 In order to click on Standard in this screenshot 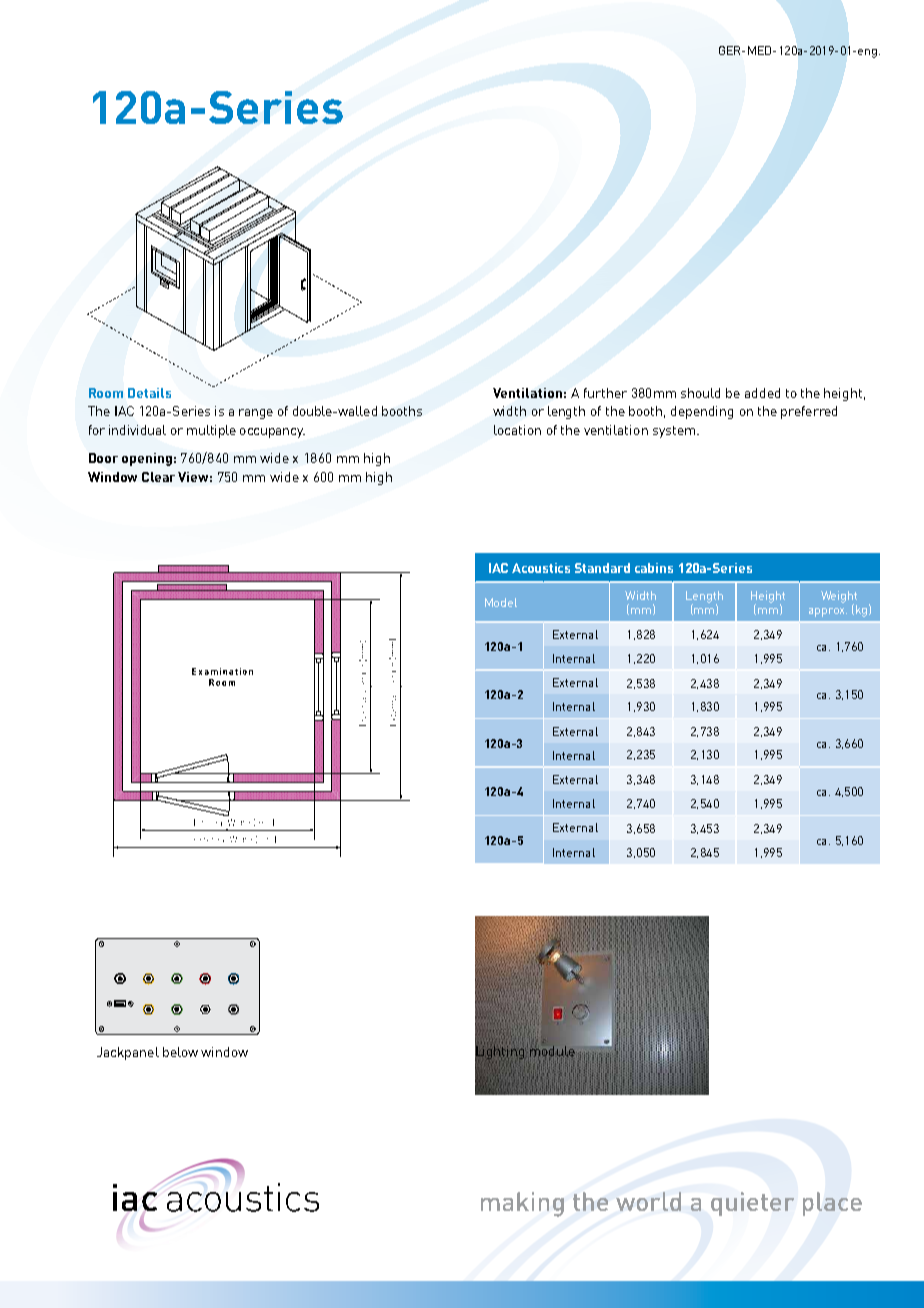, I will do `click(602, 568)`.
